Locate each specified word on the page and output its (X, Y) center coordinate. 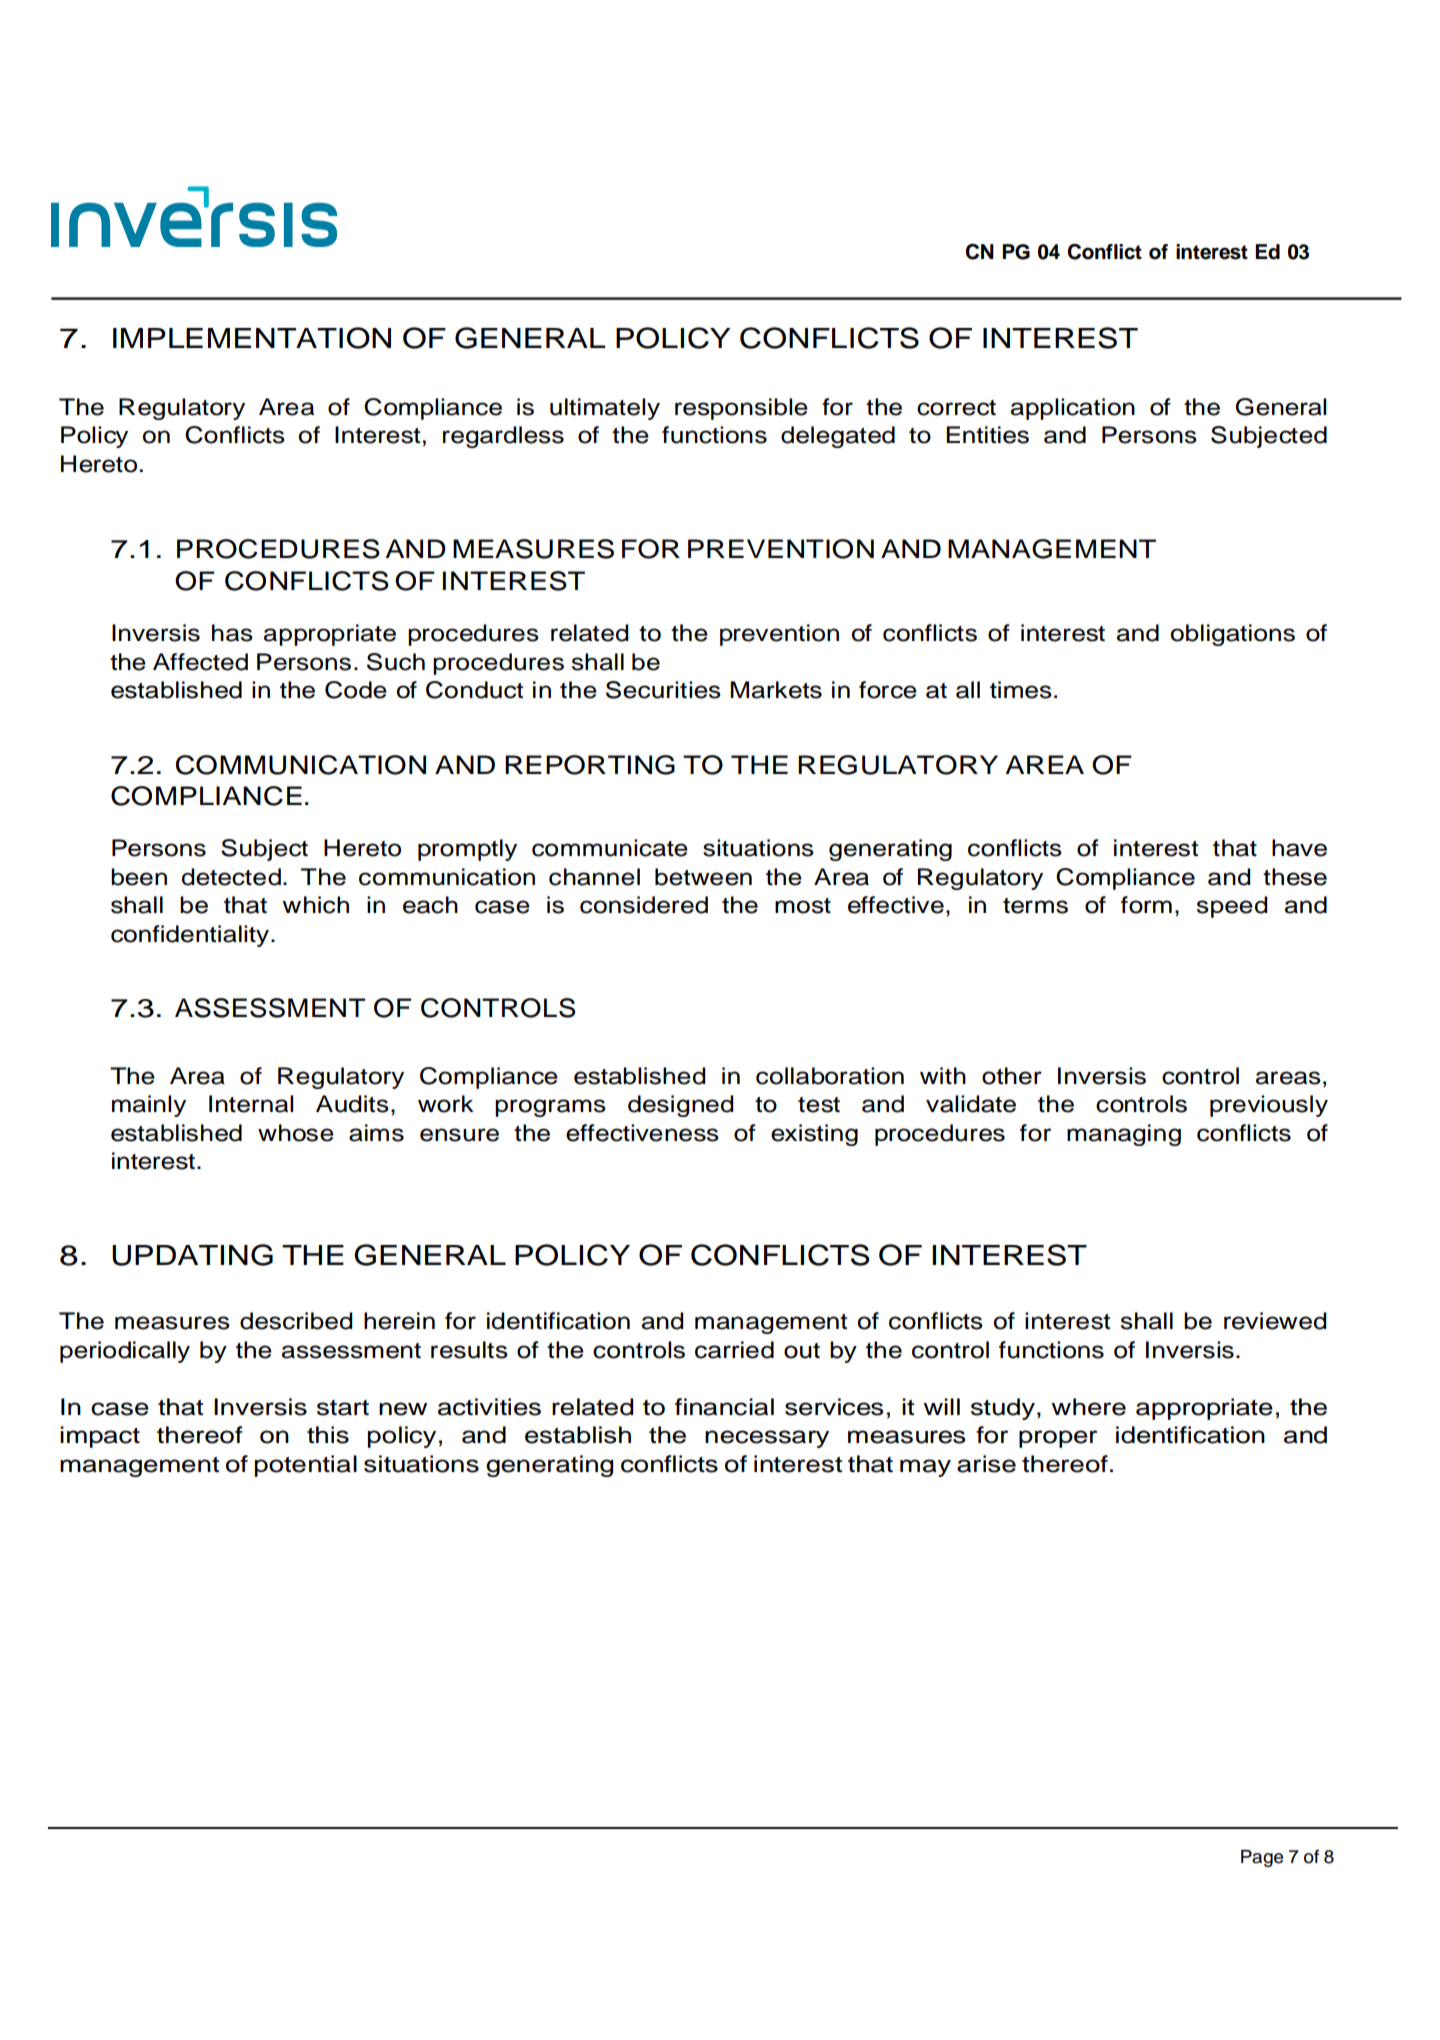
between (703, 877)
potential (306, 1466)
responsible (741, 409)
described (296, 1321)
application (1073, 409)
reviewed (1275, 1321)
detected (231, 877)
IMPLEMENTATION (252, 338)
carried (734, 1350)
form (1146, 905)
